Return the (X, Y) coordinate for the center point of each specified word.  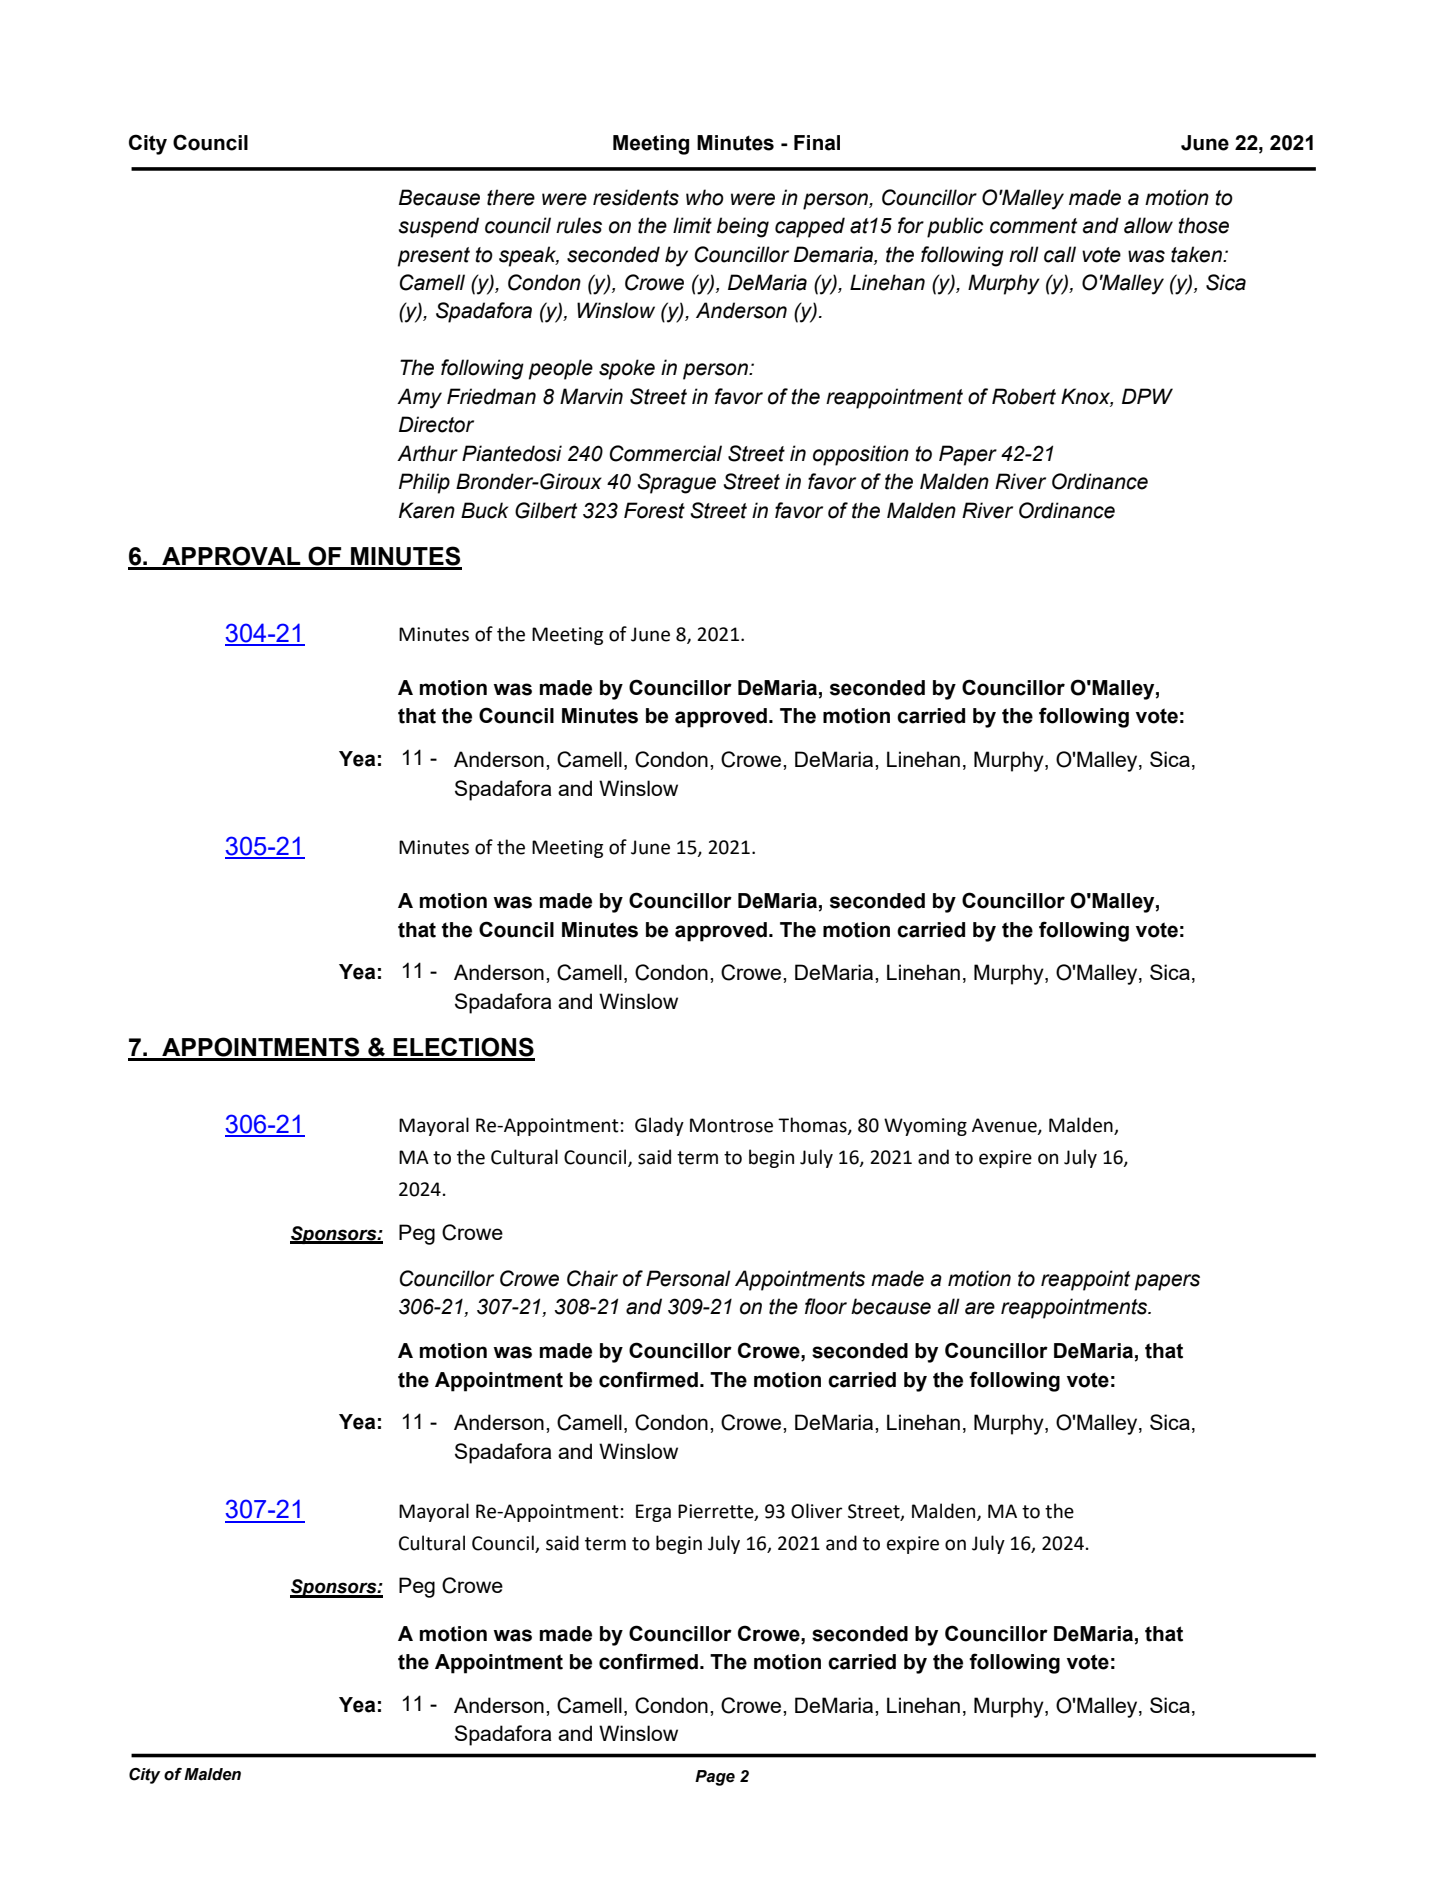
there (511, 197)
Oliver (816, 1511)
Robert (1024, 396)
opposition (861, 455)
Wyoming (925, 1127)
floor (826, 1306)
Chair (592, 1278)
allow (1148, 225)
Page (715, 1778)
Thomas (813, 1126)
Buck (484, 510)
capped (810, 227)
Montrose (731, 1125)
